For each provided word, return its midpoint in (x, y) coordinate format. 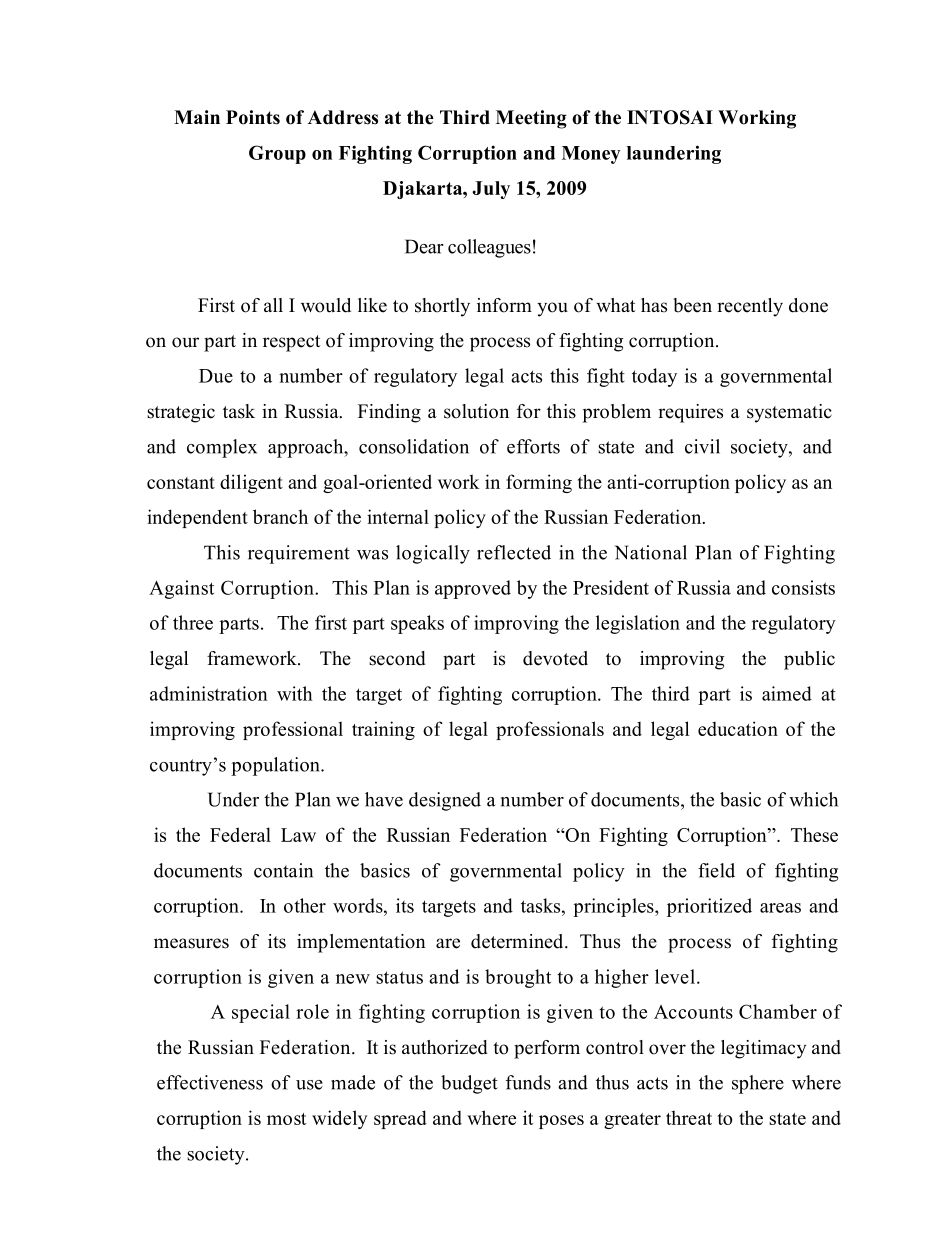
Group (277, 154)
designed (445, 801)
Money (591, 155)
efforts (533, 446)
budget (469, 1084)
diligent (251, 483)
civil (702, 446)
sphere (758, 1084)
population (276, 766)
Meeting (531, 119)
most (286, 1119)
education (738, 728)
